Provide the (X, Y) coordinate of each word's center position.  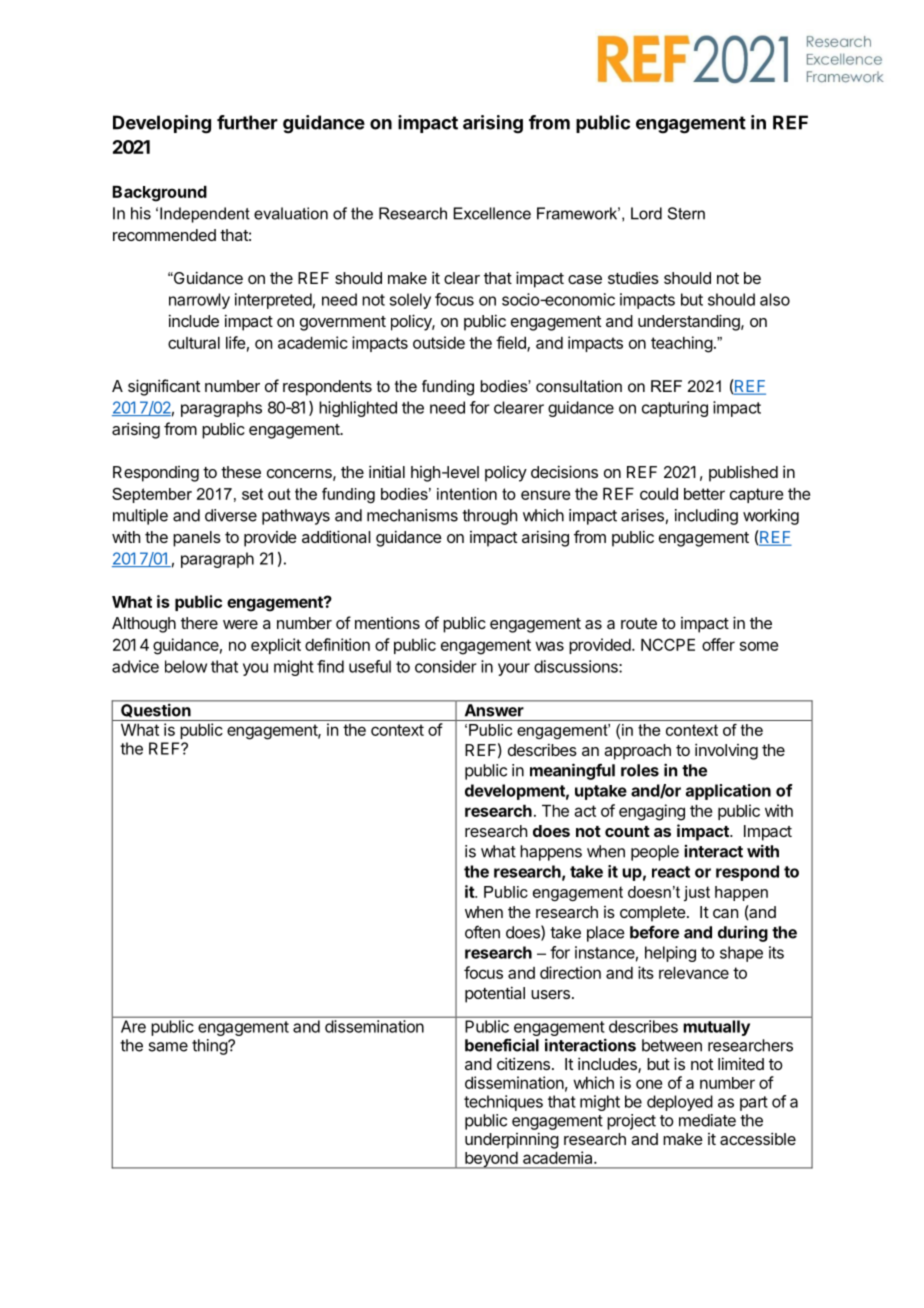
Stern (686, 213)
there (199, 623)
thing (210, 1047)
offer (718, 644)
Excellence (492, 213)
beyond (491, 1160)
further (247, 122)
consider (446, 666)
